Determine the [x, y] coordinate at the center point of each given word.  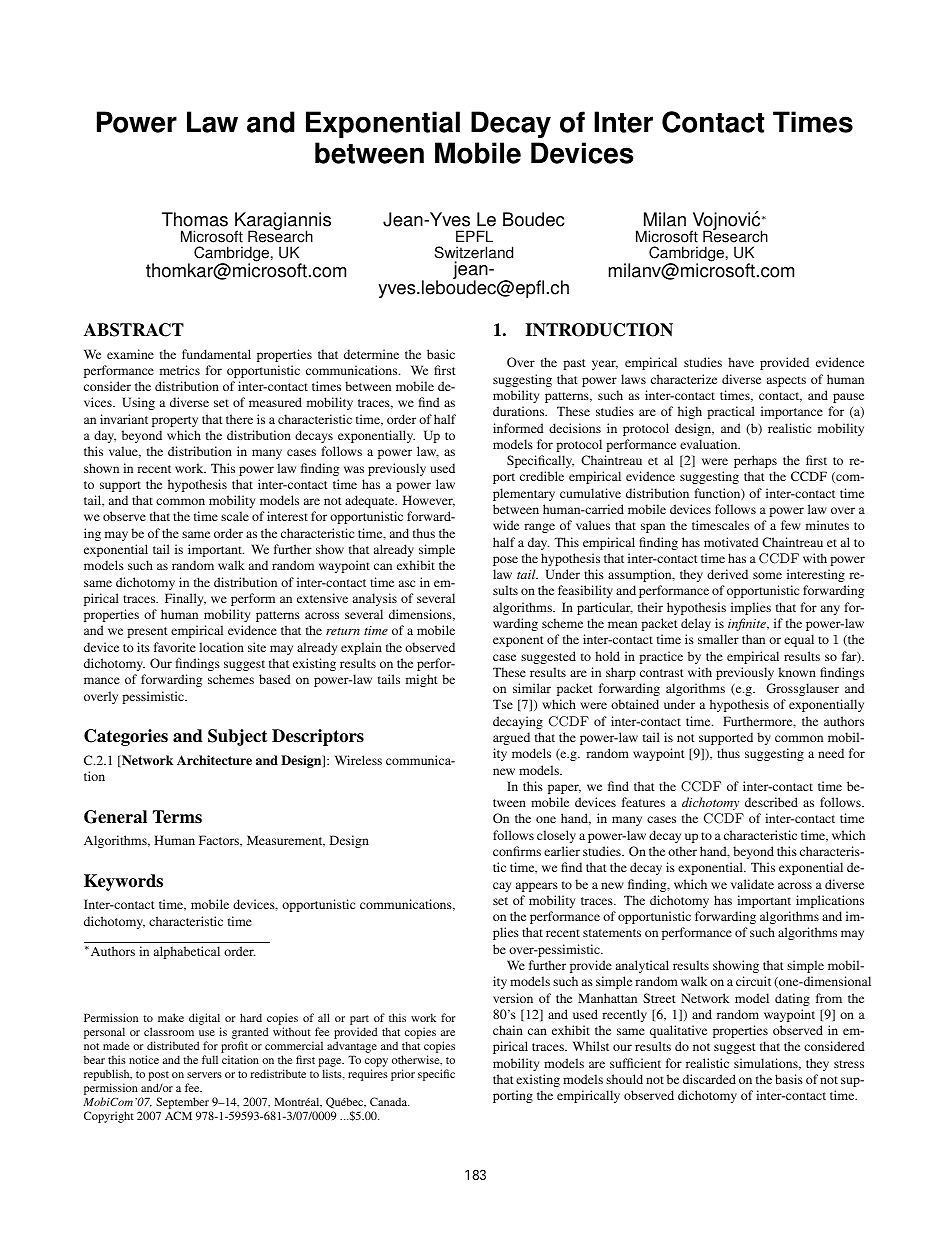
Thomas [195, 219]
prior [403, 1075]
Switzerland [474, 254]
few [791, 525]
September [182, 1103]
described [771, 802]
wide [506, 525]
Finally [185, 599]
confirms [517, 851]
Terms [177, 817]
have [741, 362]
